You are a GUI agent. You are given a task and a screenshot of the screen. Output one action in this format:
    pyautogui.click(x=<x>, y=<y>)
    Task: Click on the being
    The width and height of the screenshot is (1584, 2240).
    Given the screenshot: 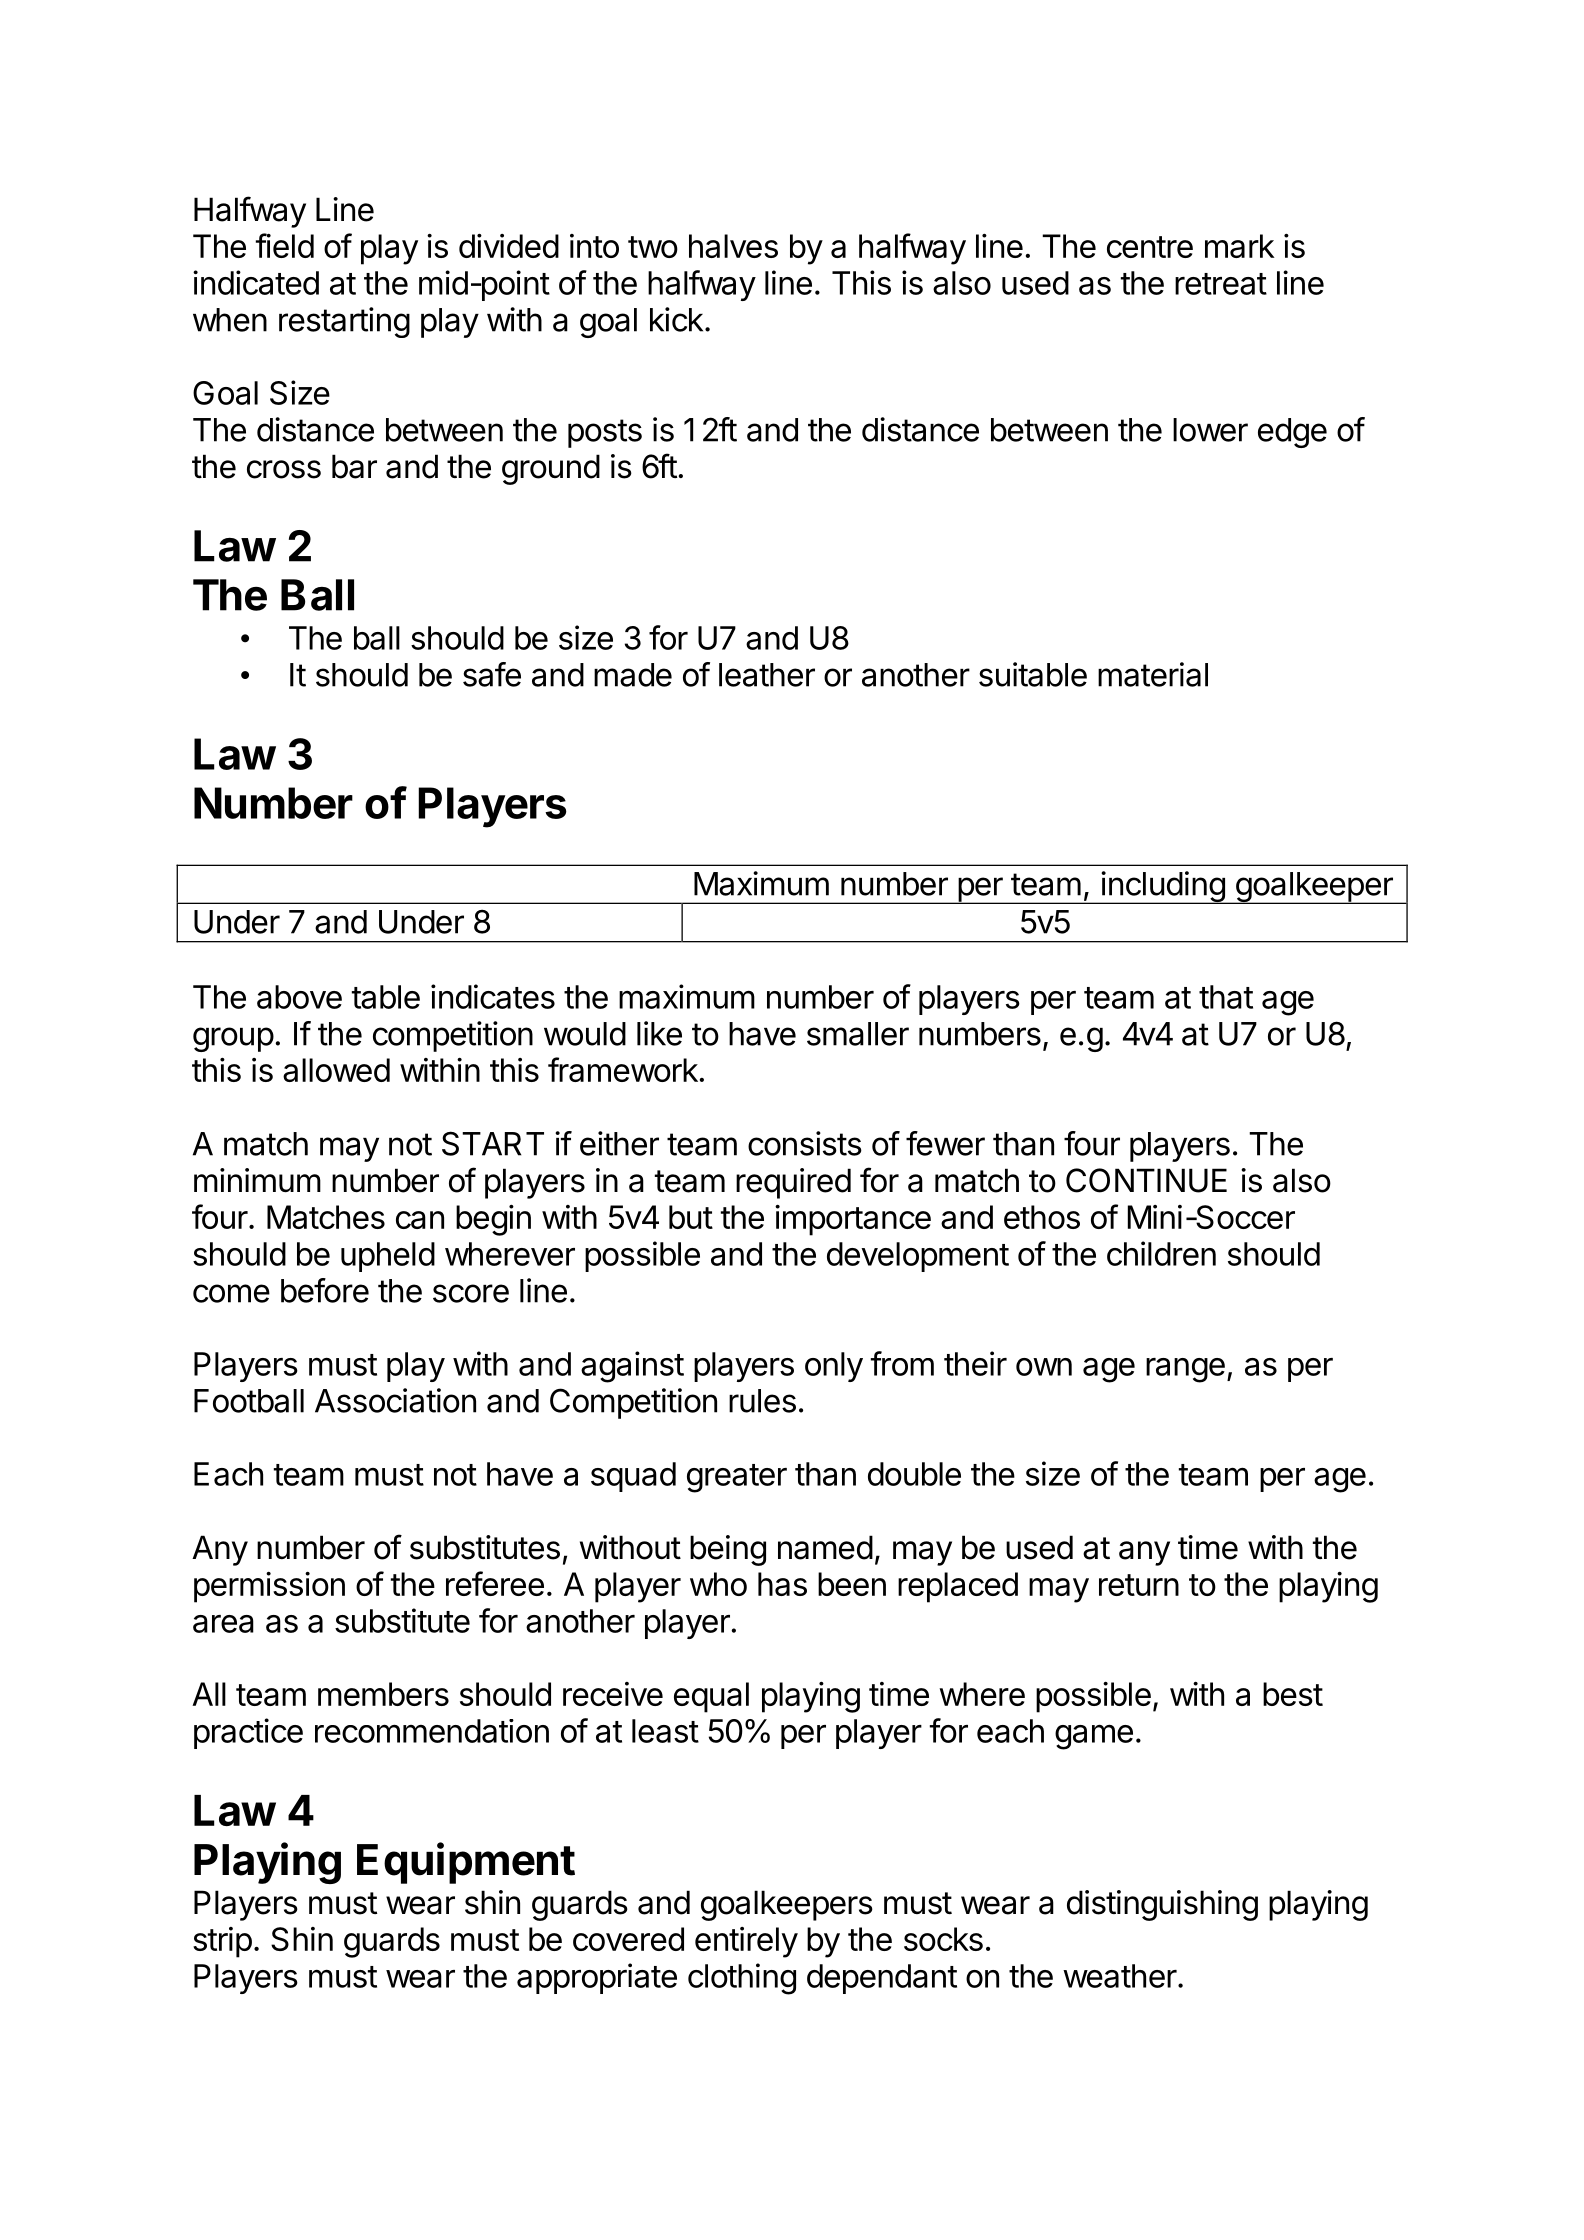 What is the action you would take?
    pyautogui.click(x=728, y=1550)
